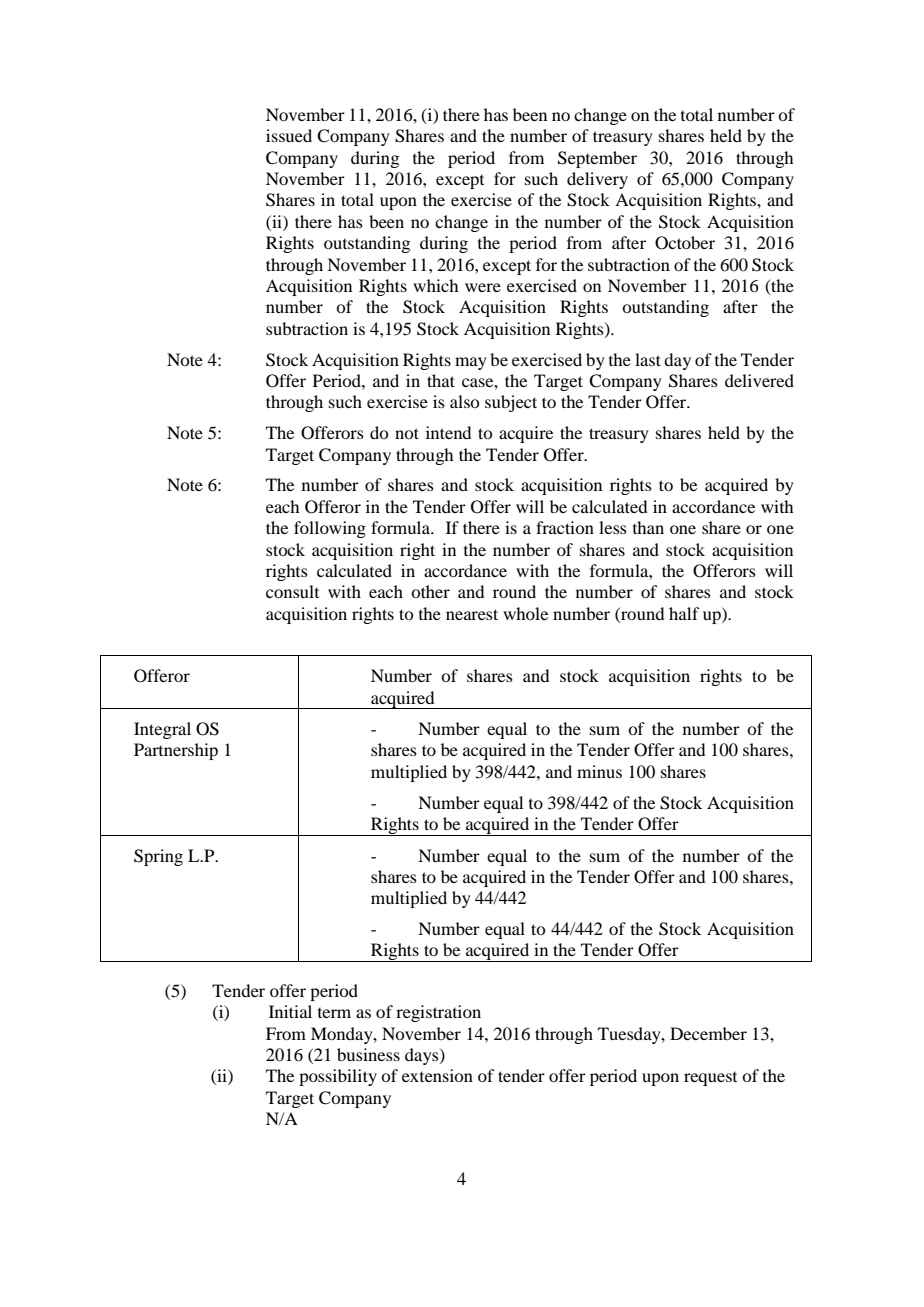  Describe the element at coordinates (597, 180) in the page. I see `delivery` at that location.
